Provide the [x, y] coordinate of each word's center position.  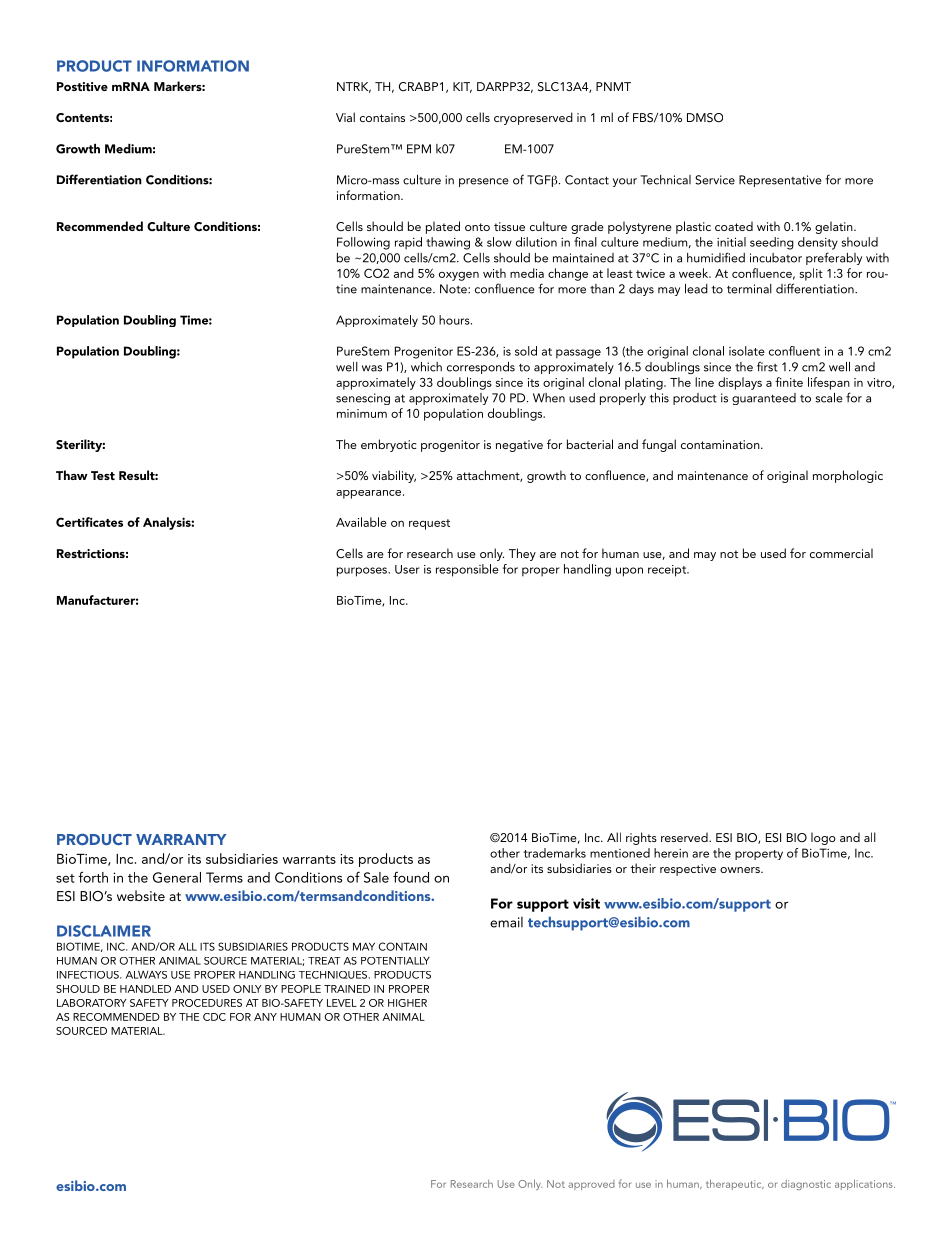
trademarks [555, 853]
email [506, 922]
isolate [747, 351]
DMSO [705, 118]
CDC [214, 1017]
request [429, 524]
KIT [462, 87]
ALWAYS [146, 975]
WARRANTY [181, 839]
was [372, 368]
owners [741, 870]
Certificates [89, 522]
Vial [345, 117]
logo [823, 838]
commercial [841, 553]
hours [455, 320]
